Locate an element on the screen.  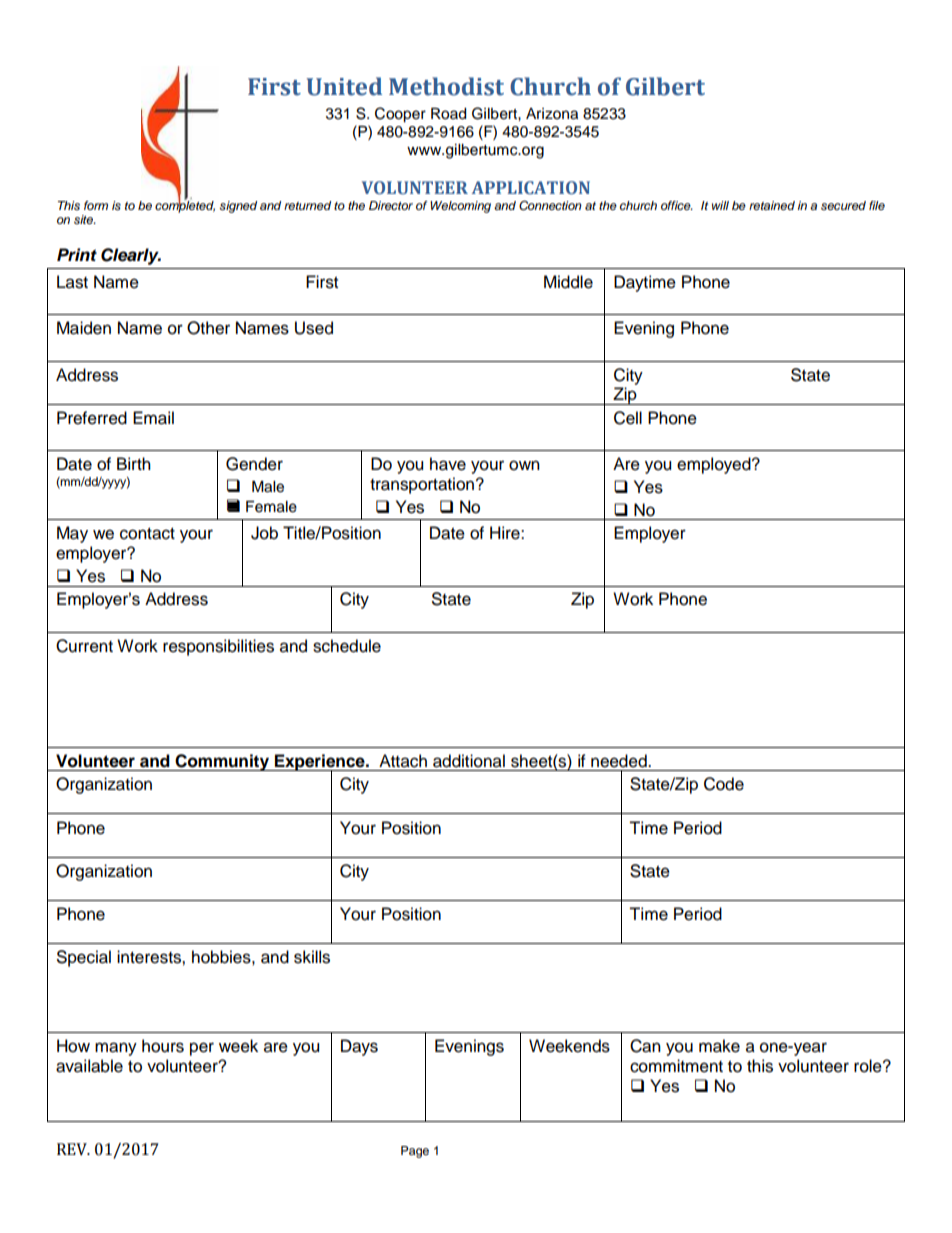
Road is located at coordinates (448, 114).
